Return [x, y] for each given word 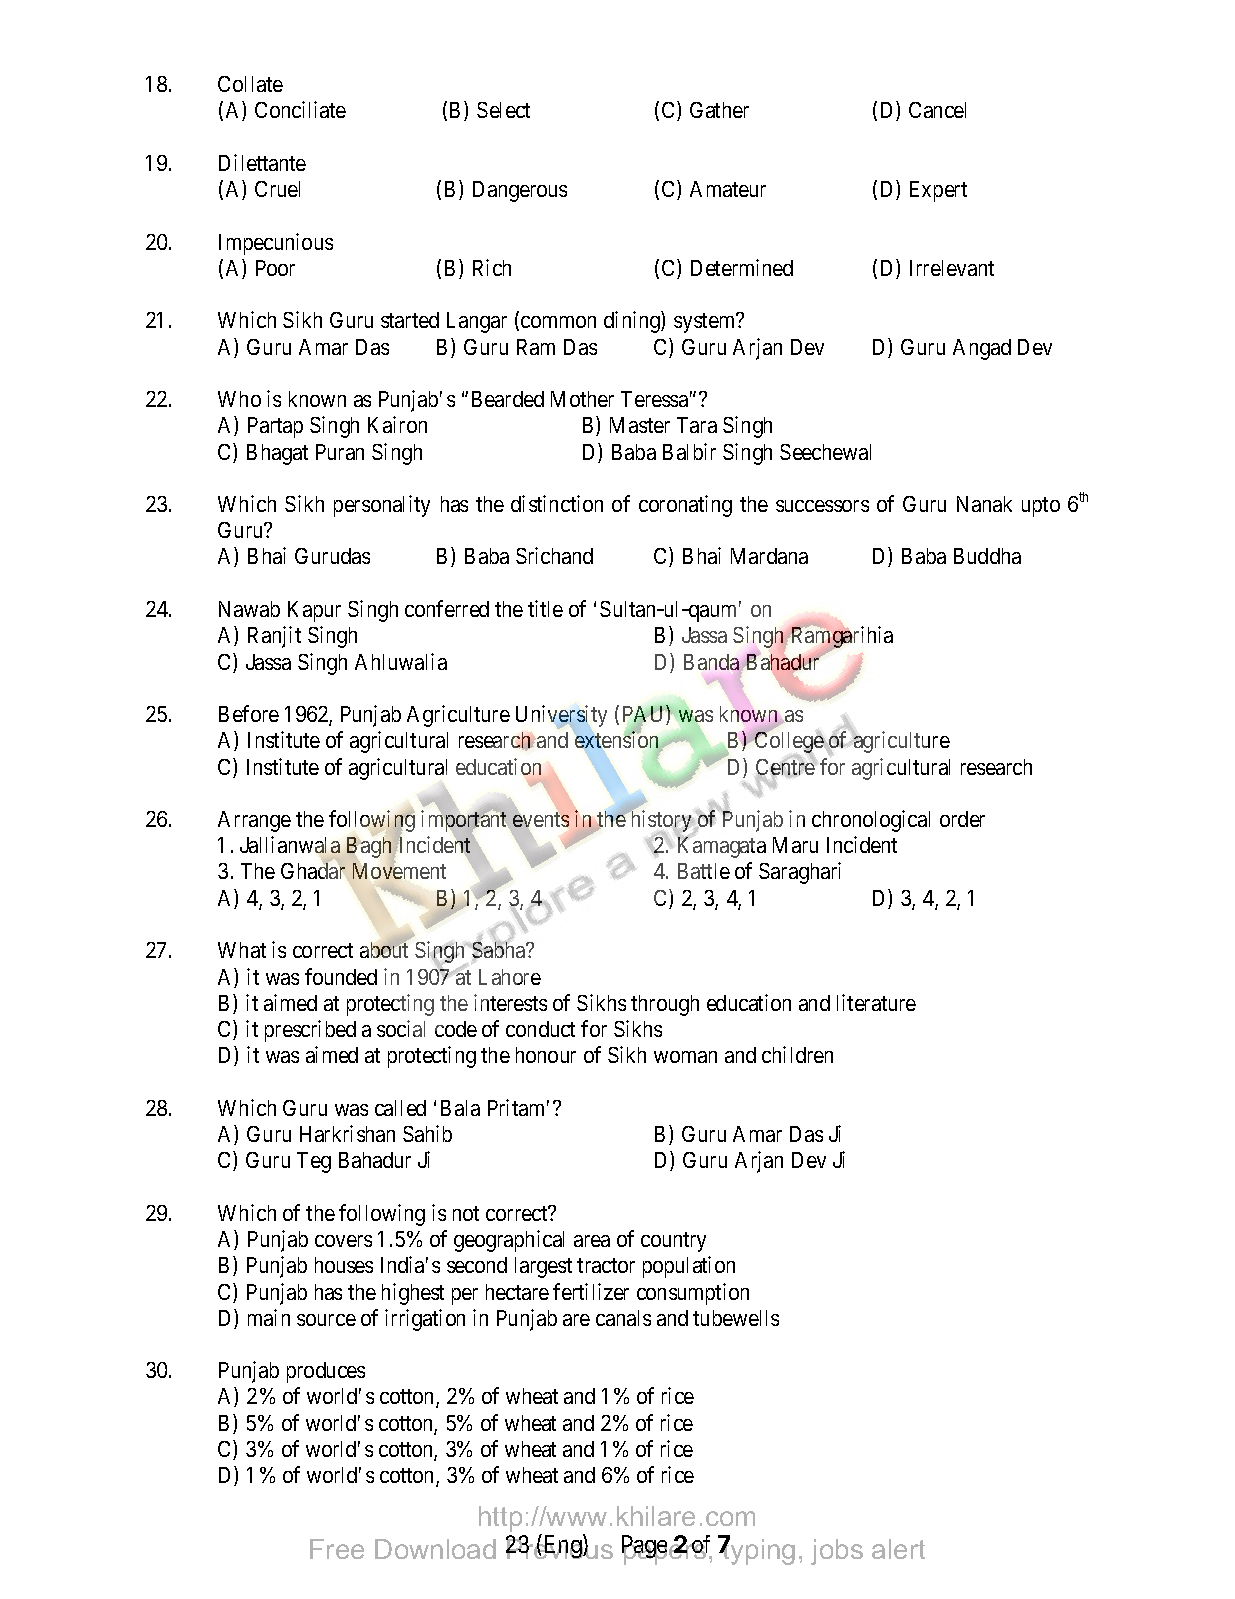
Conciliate [300, 109]
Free [337, 1549]
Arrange [254, 821]
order [962, 819]
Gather [719, 110]
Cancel [937, 110]
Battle [704, 871]
